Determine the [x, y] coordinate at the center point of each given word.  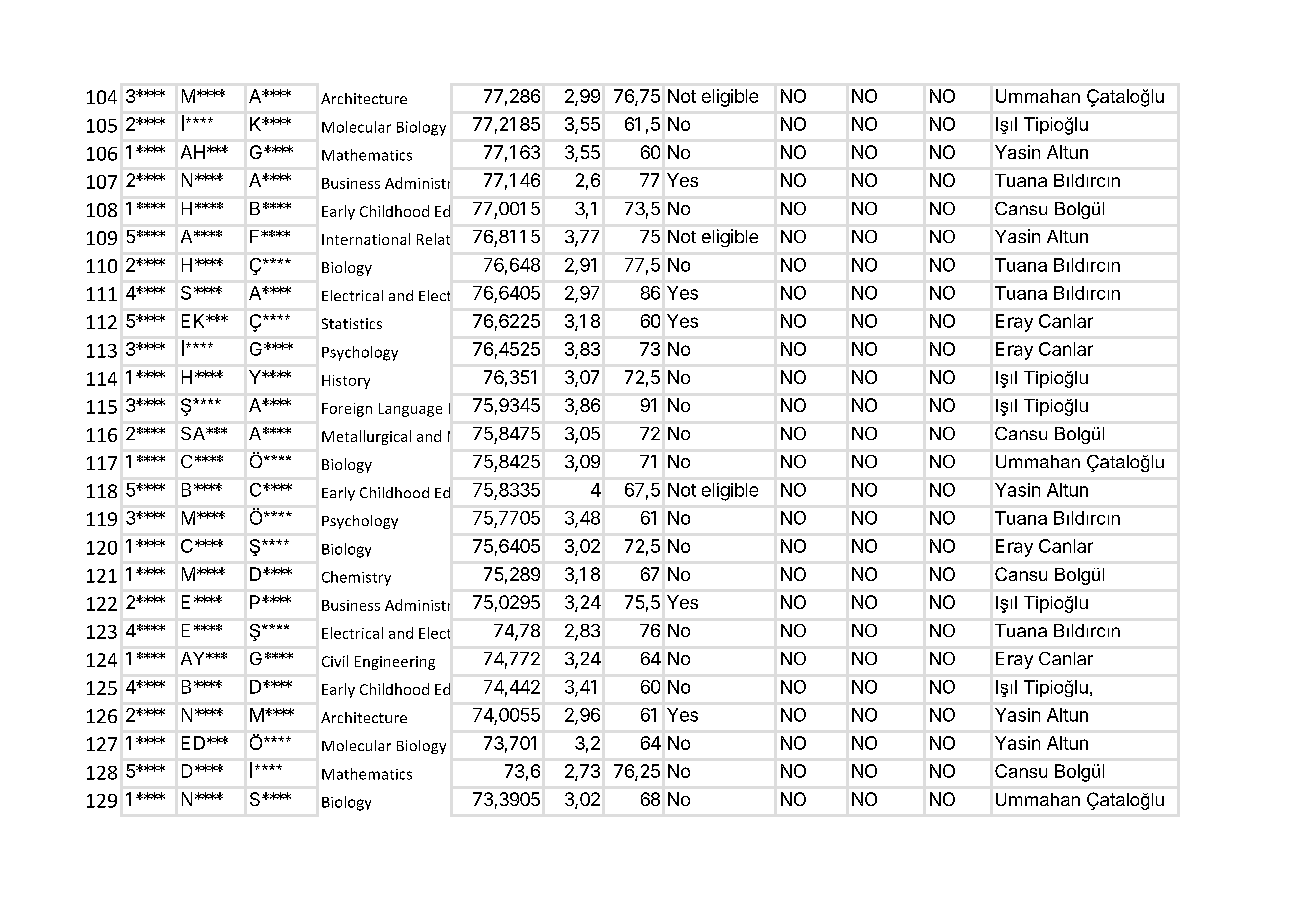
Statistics [352, 323]
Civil [335, 661]
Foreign [347, 410]
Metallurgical [366, 437]
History [346, 382]
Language [410, 410]
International [366, 239]
